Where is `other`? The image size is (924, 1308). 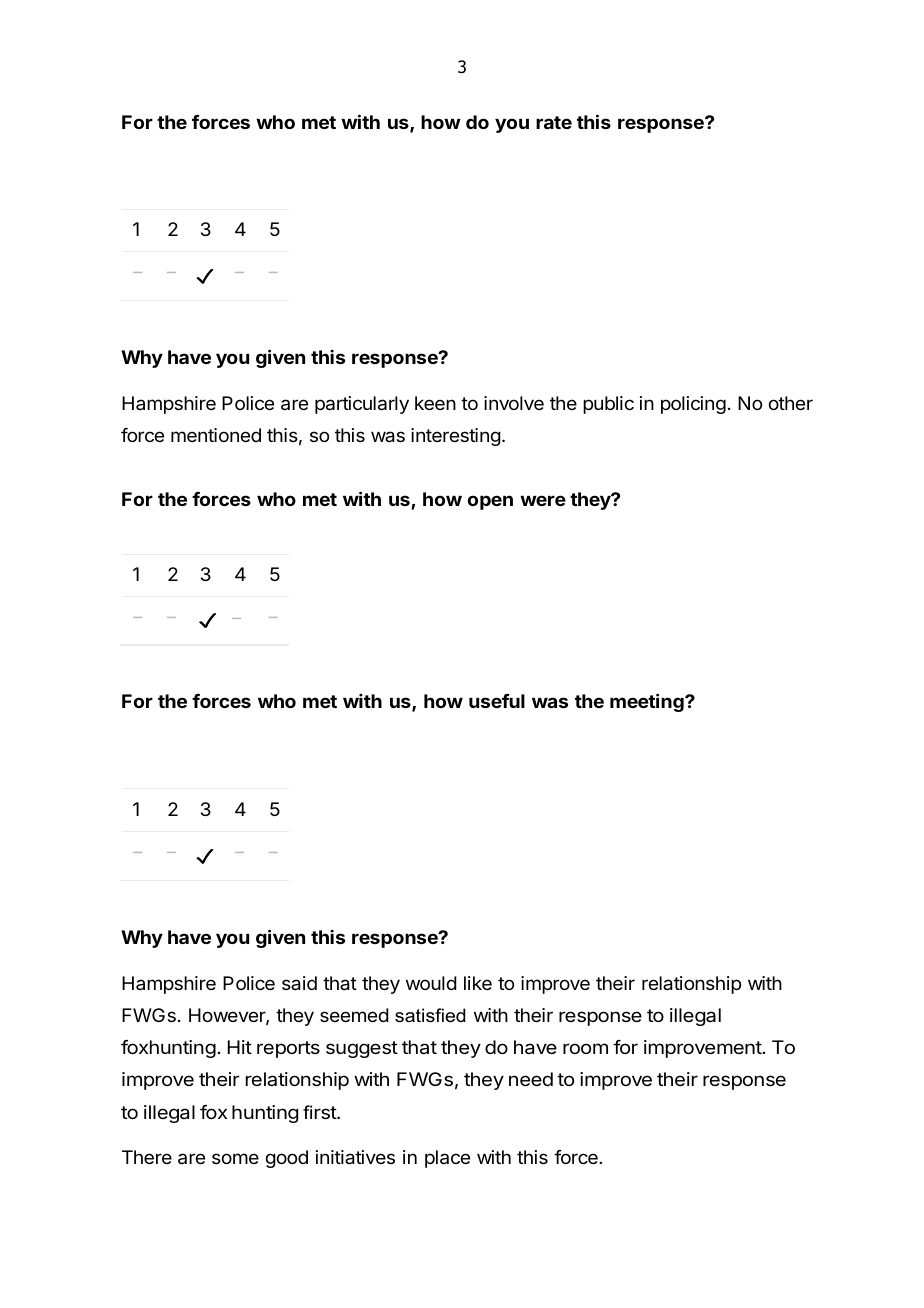
other is located at coordinates (791, 403).
